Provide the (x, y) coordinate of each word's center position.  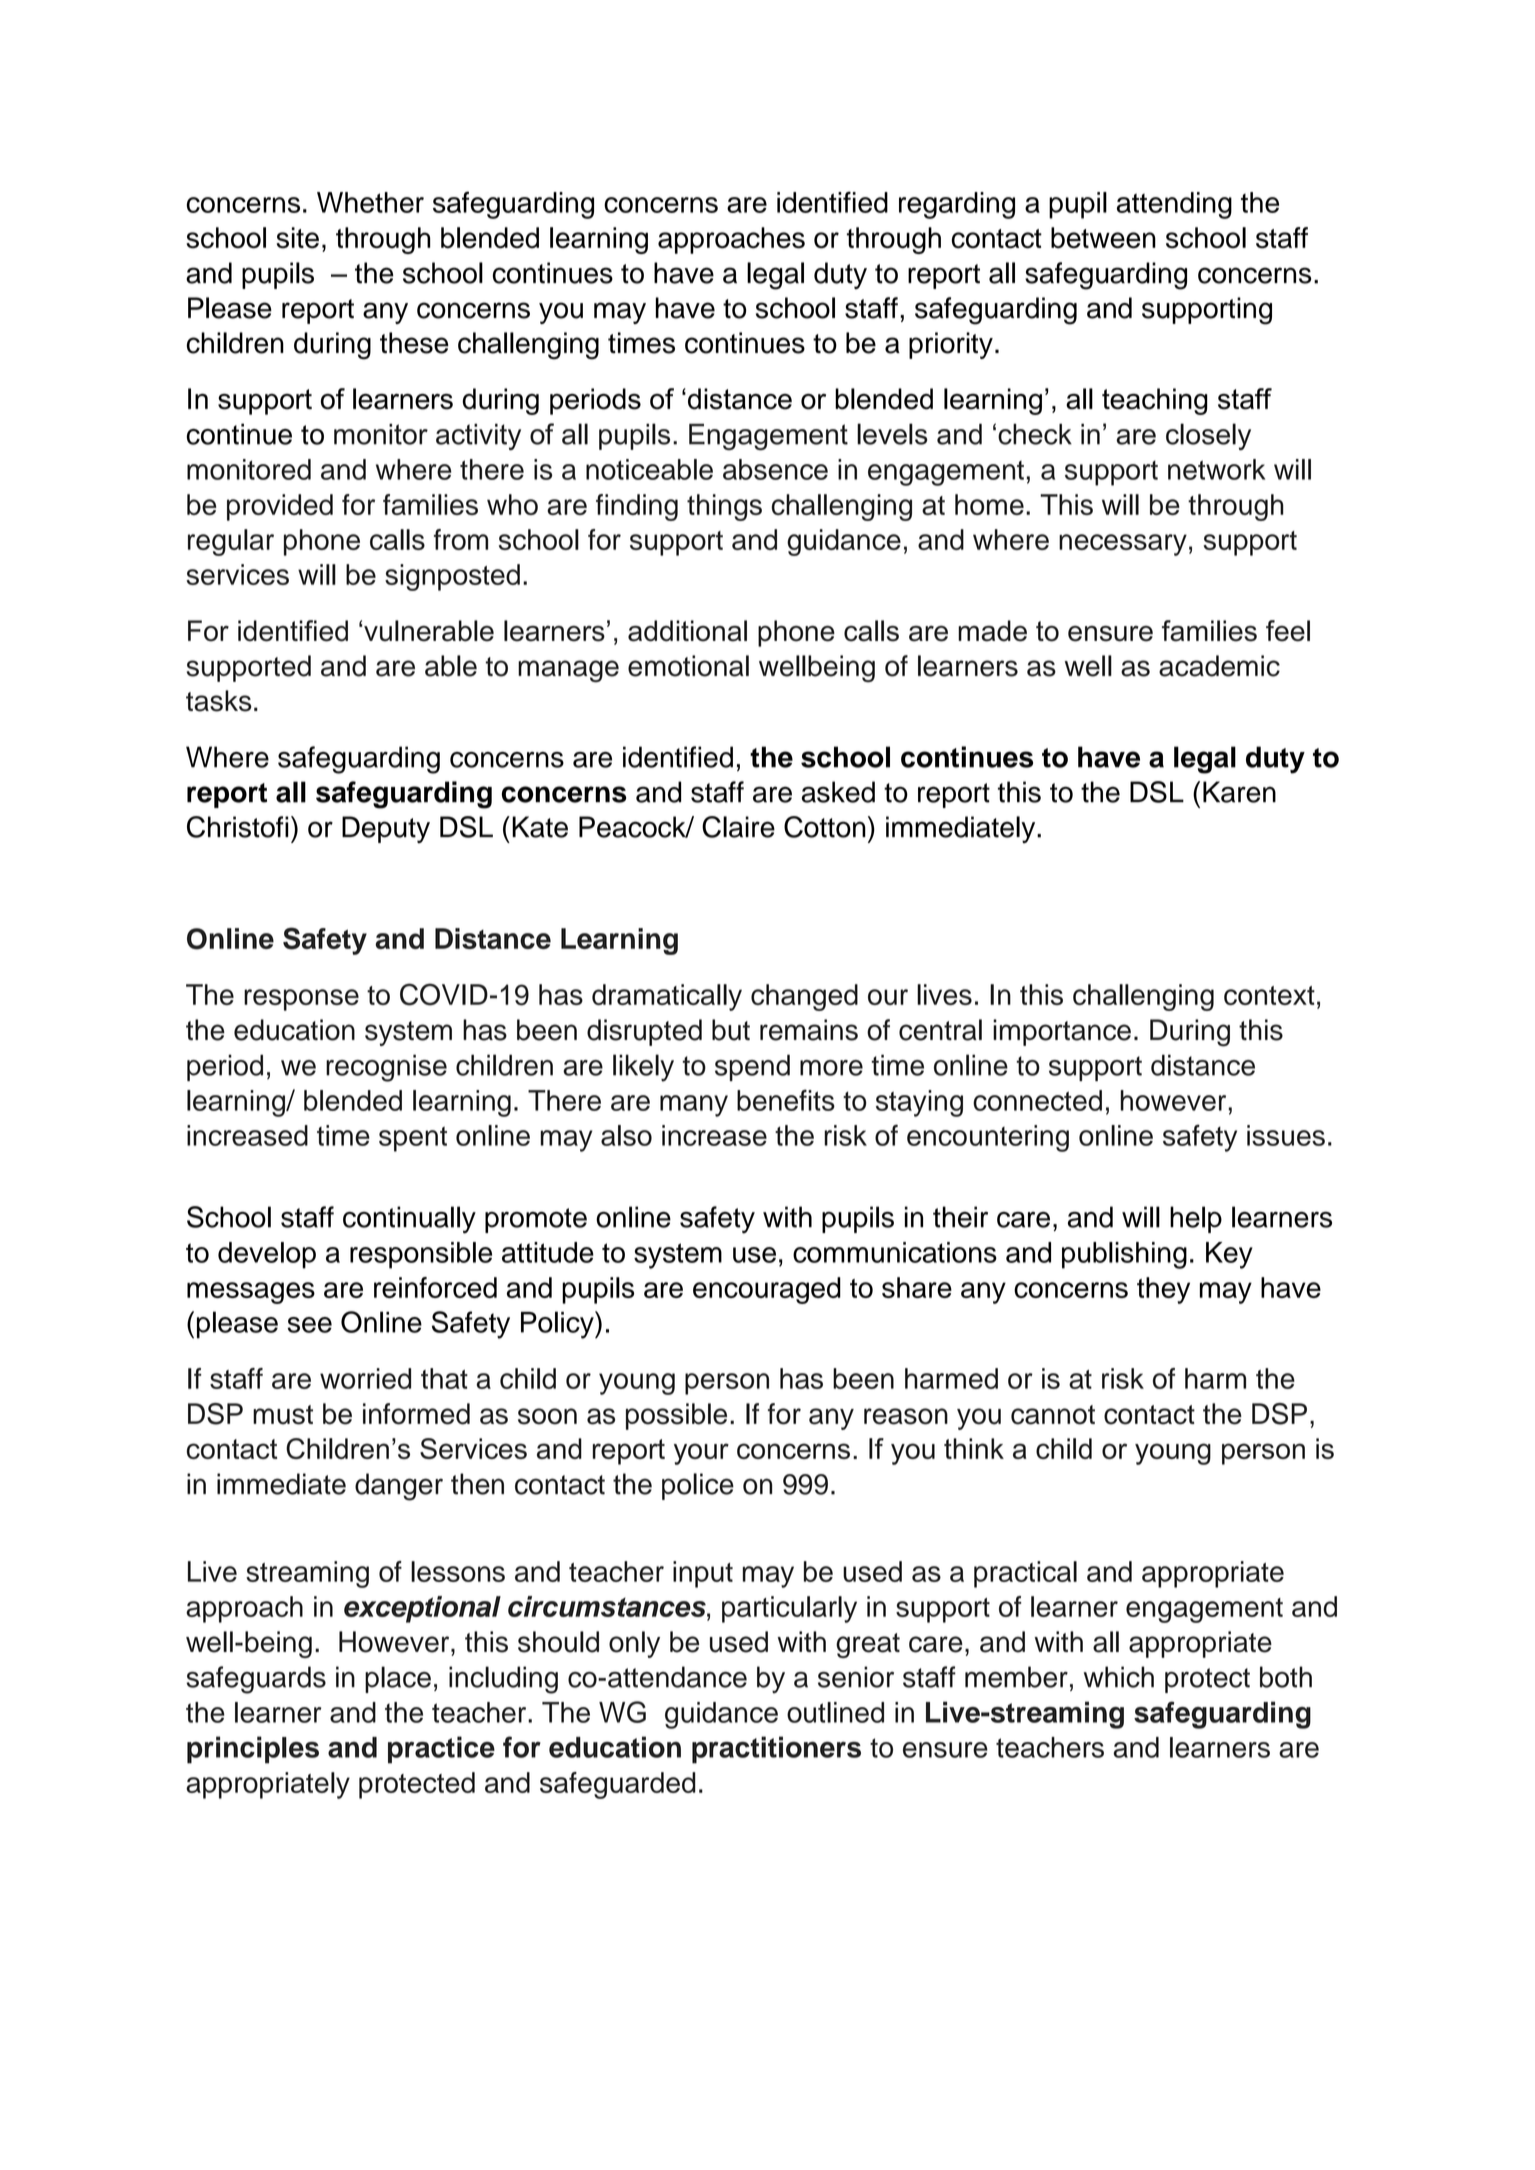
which (1119, 1677)
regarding (957, 205)
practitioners (776, 1750)
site (297, 238)
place (398, 1679)
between (1103, 238)
